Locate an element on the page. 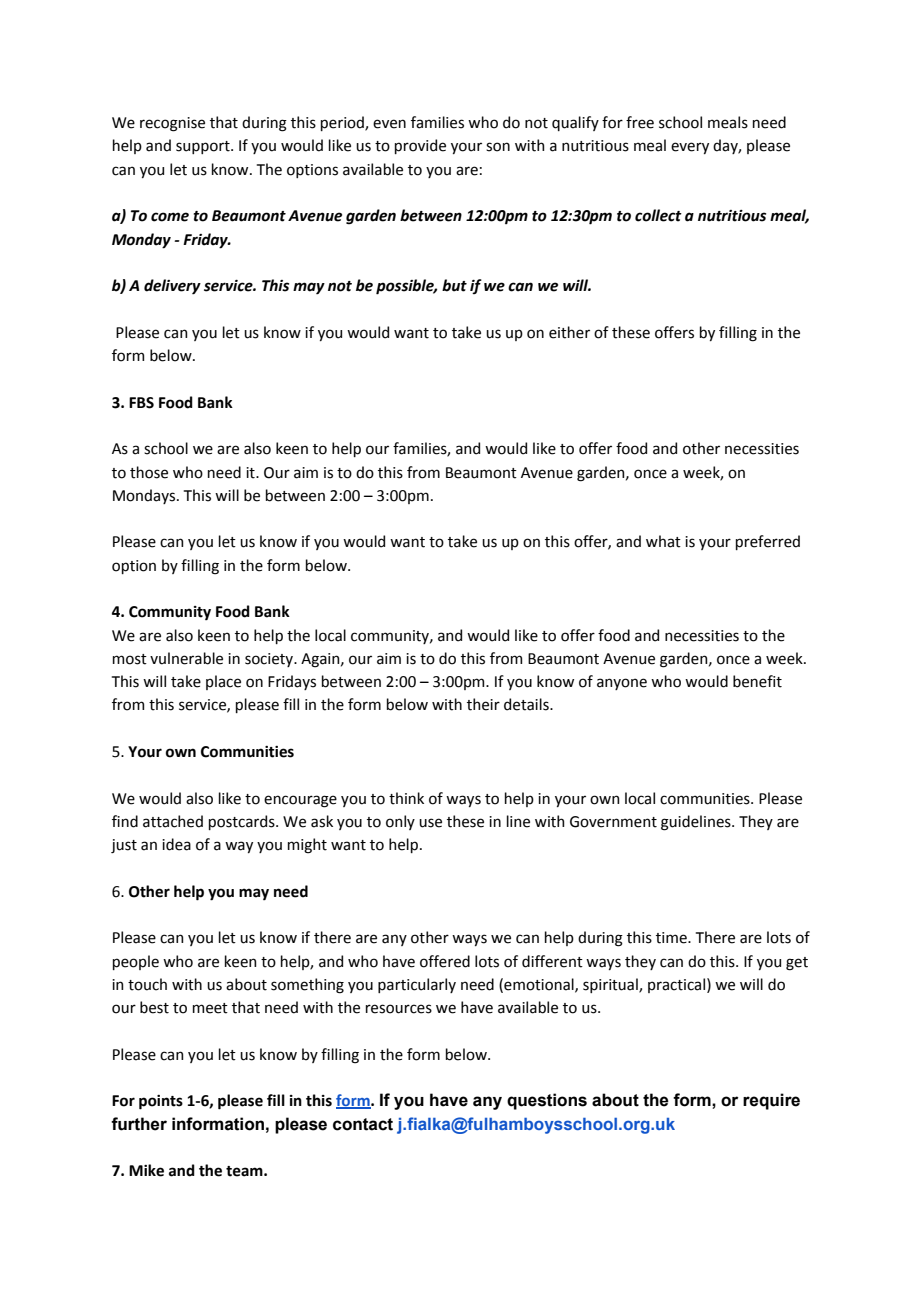  their is located at coordinates (483, 704).
